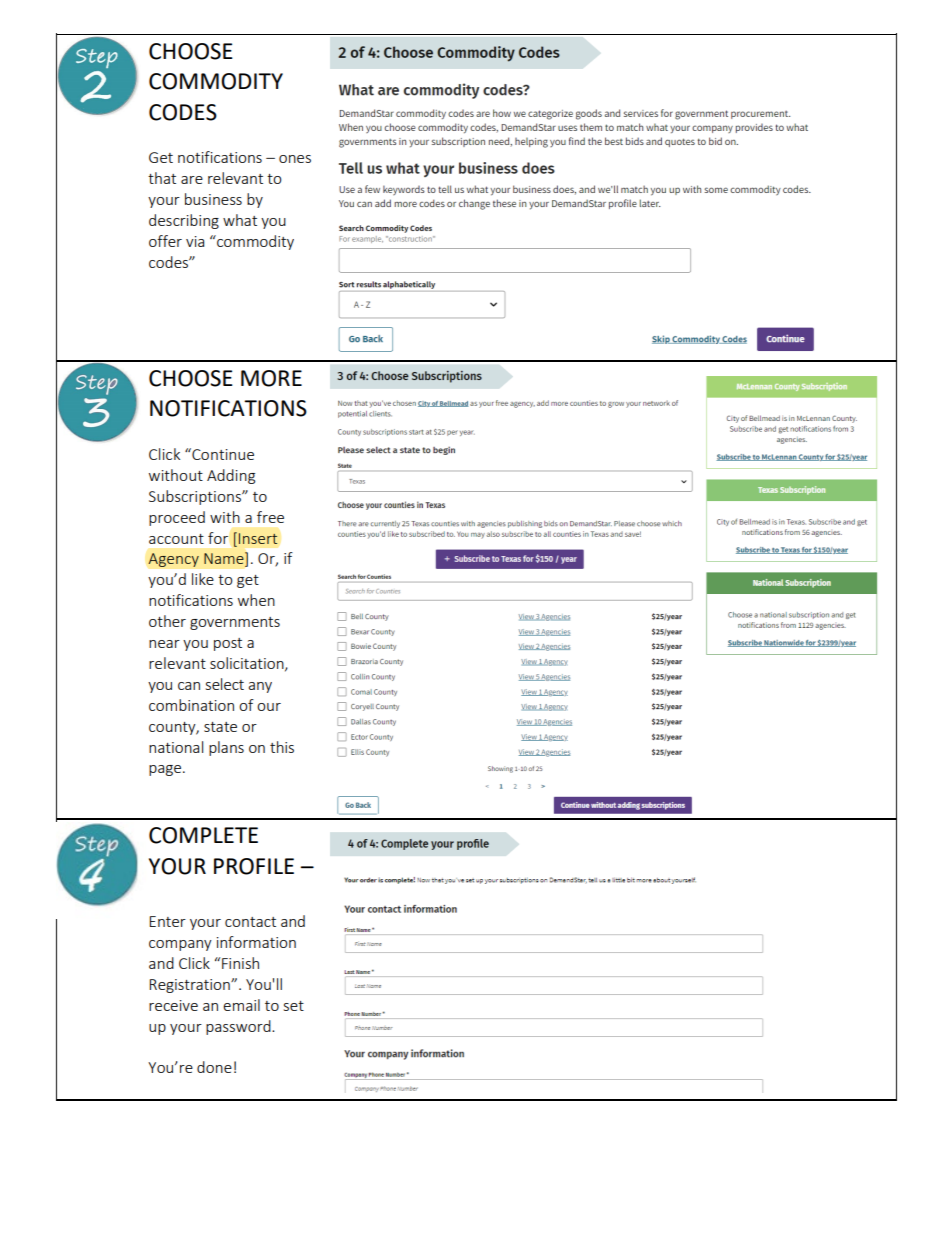  I want to click on describing, so click(184, 221).
